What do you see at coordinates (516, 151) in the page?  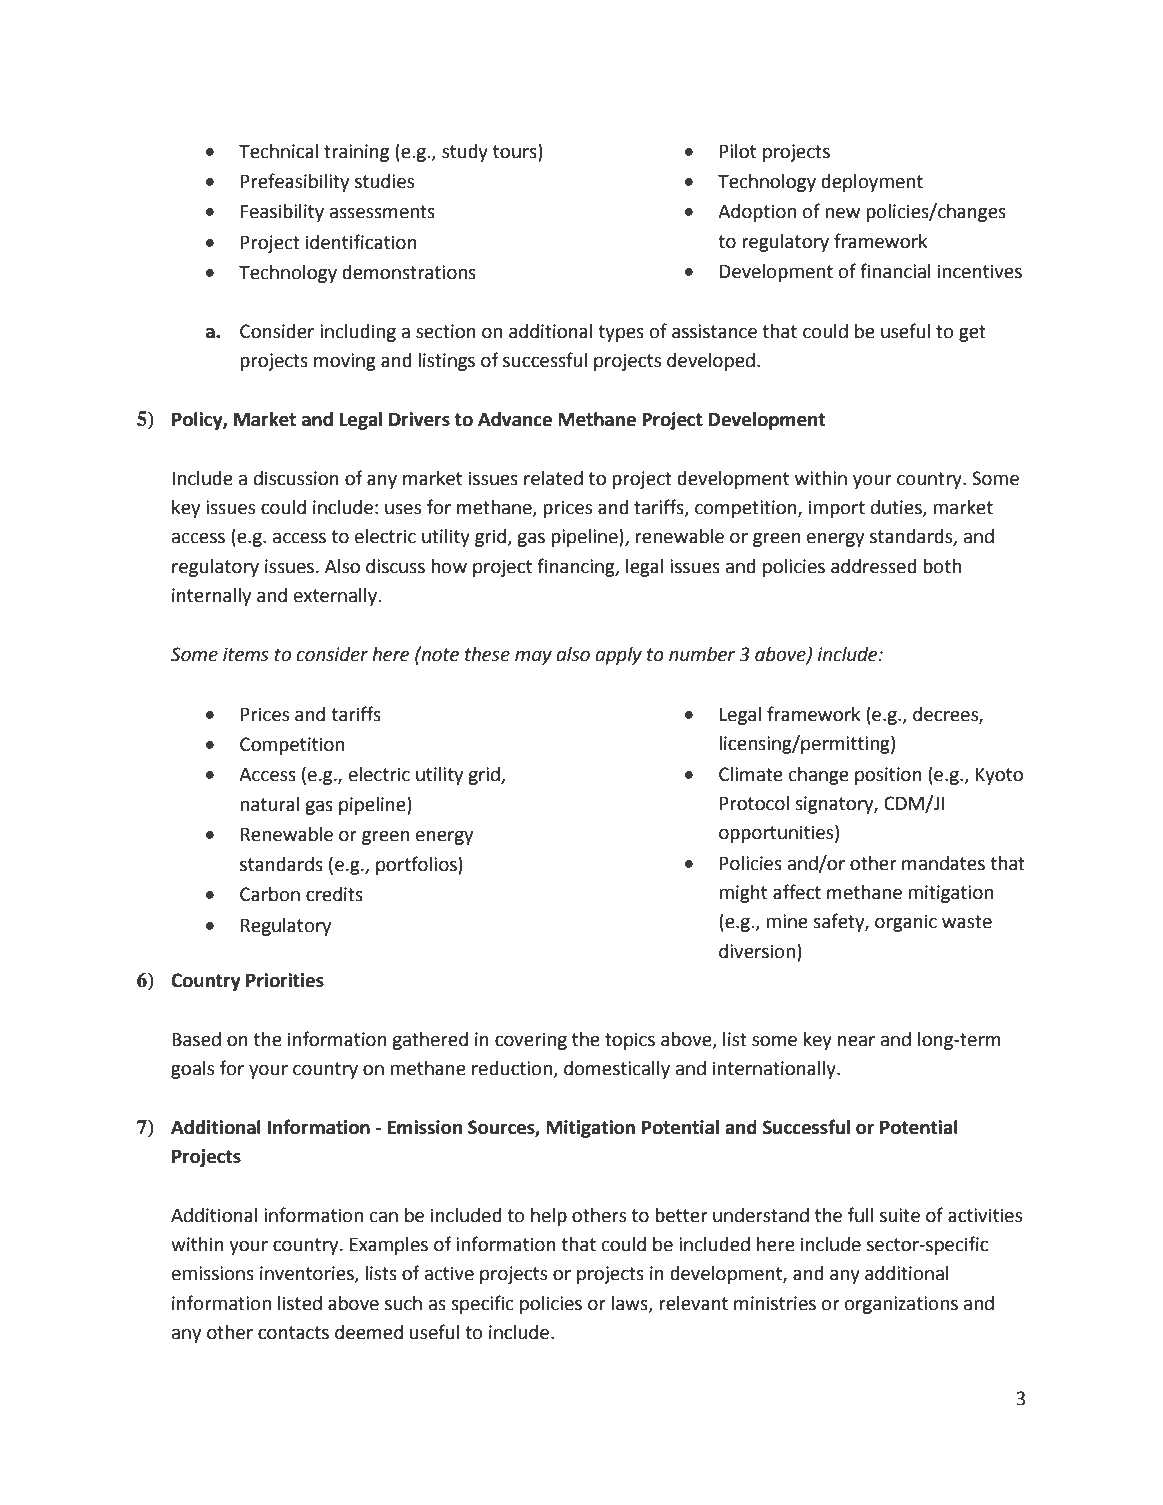 I see `tours` at bounding box center [516, 151].
